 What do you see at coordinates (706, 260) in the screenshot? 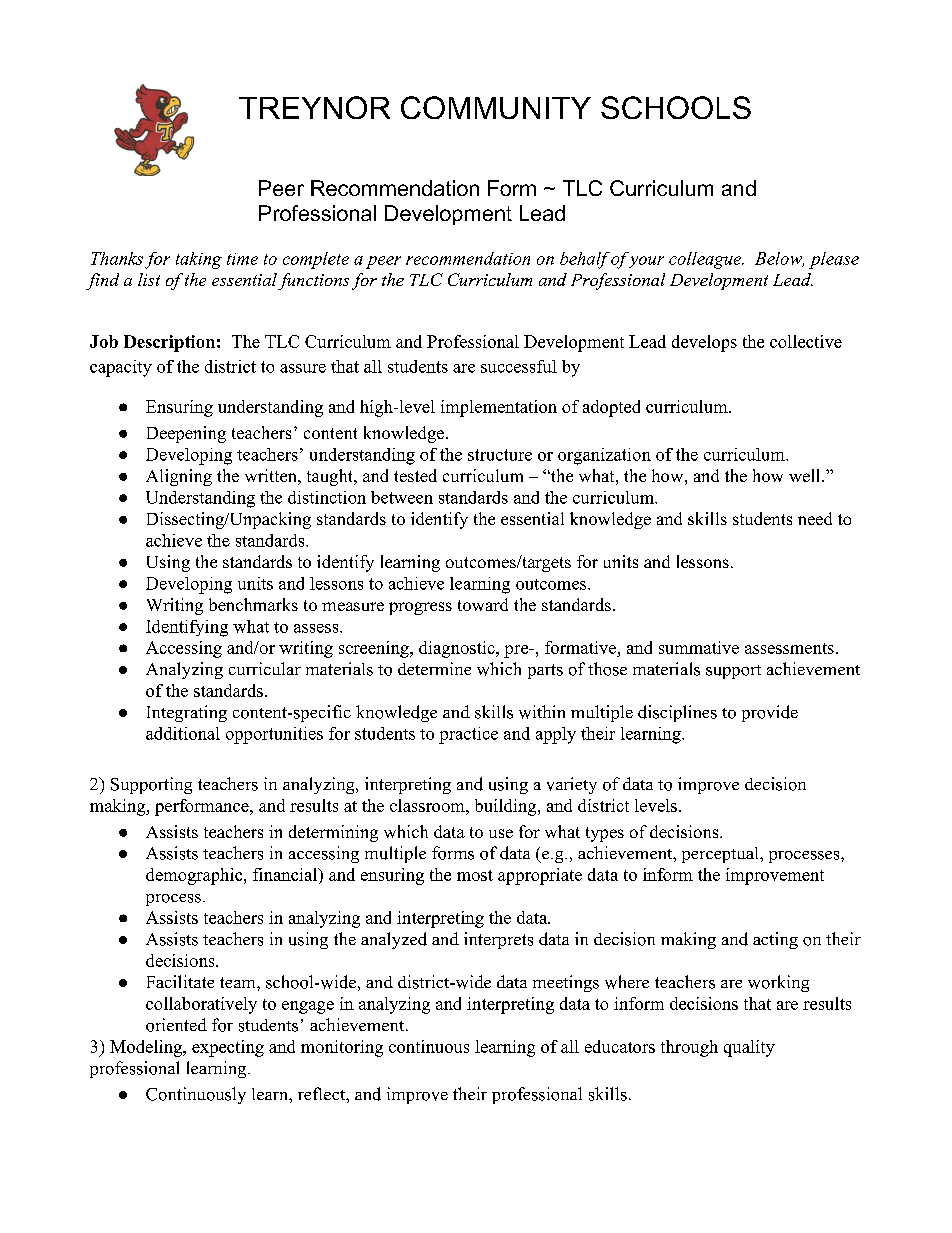
I see `colleague` at bounding box center [706, 260].
